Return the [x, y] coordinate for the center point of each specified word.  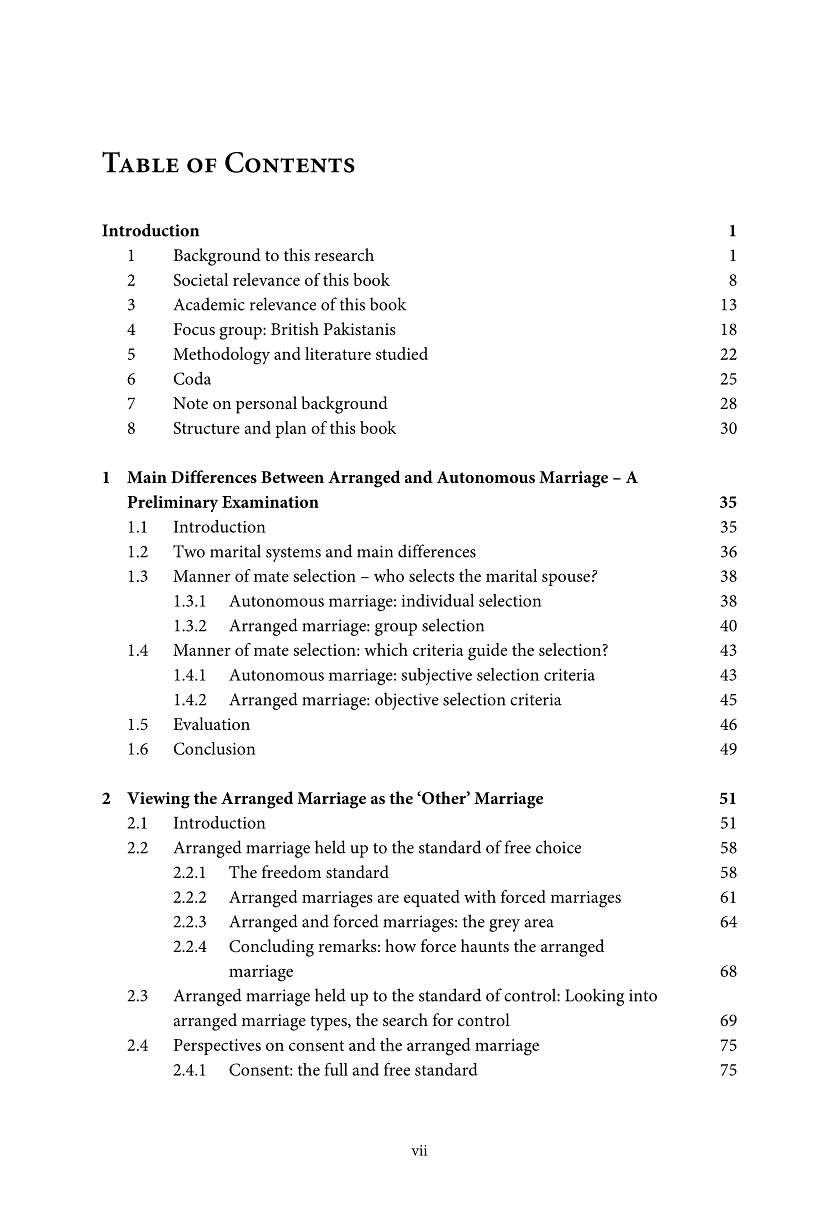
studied [402, 353]
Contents [290, 162]
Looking [594, 997]
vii [419, 1150]
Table [140, 162]
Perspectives [217, 1047]
